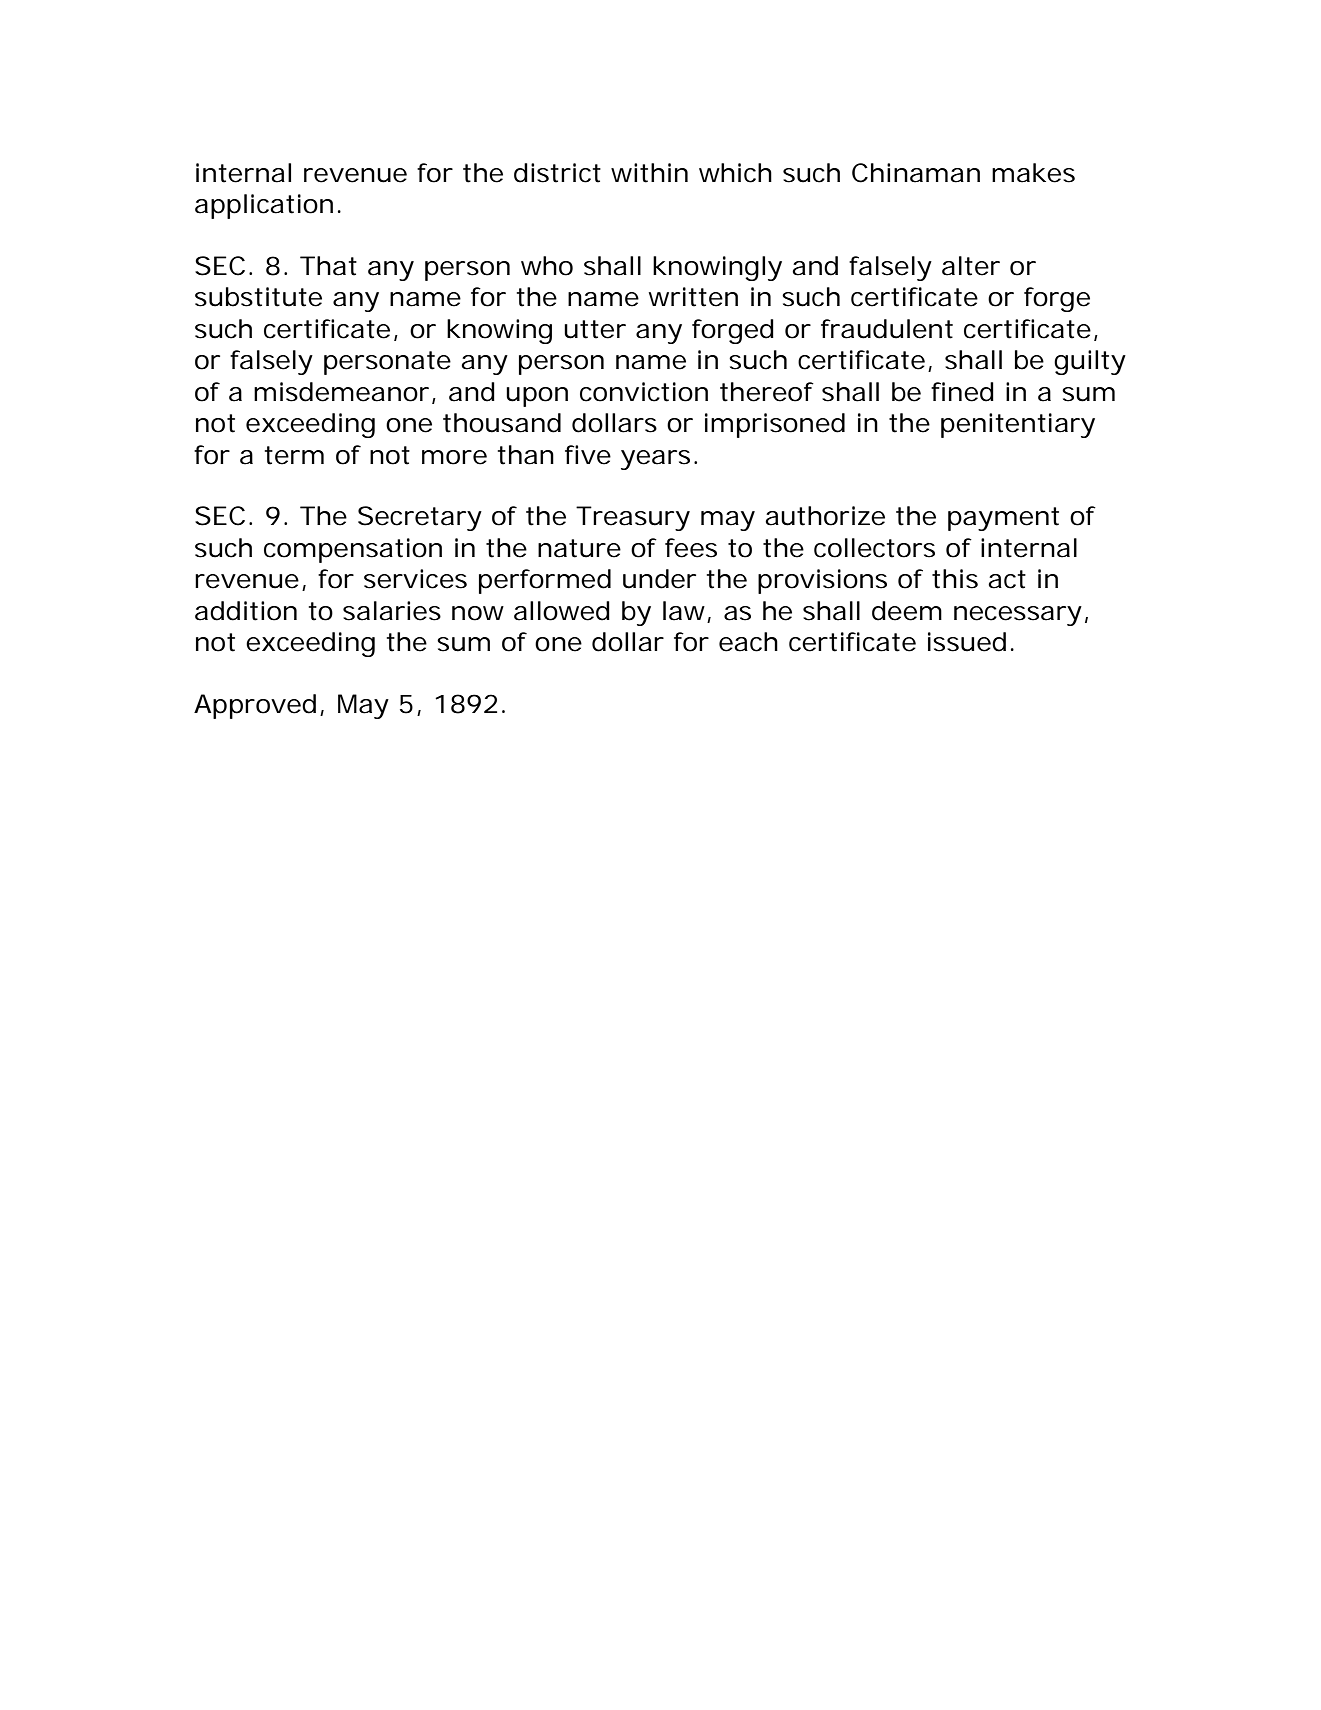  Describe the element at coordinates (655, 460) in the screenshot. I see `years` at that location.
